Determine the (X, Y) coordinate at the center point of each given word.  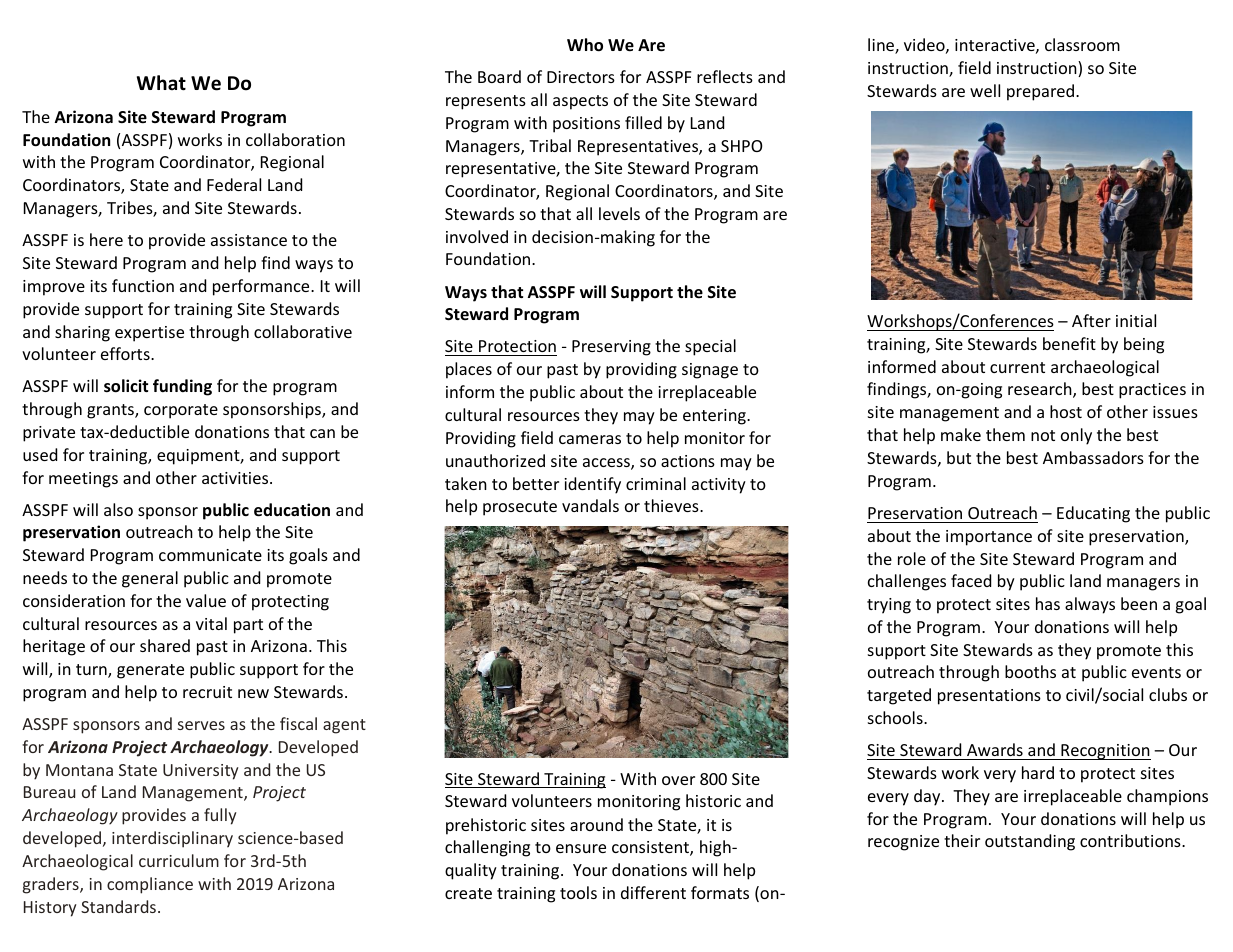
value (206, 600)
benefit (1069, 343)
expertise (149, 334)
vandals (590, 505)
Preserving (611, 348)
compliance (150, 885)
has (1048, 603)
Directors (581, 77)
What (161, 83)
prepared (1042, 92)
